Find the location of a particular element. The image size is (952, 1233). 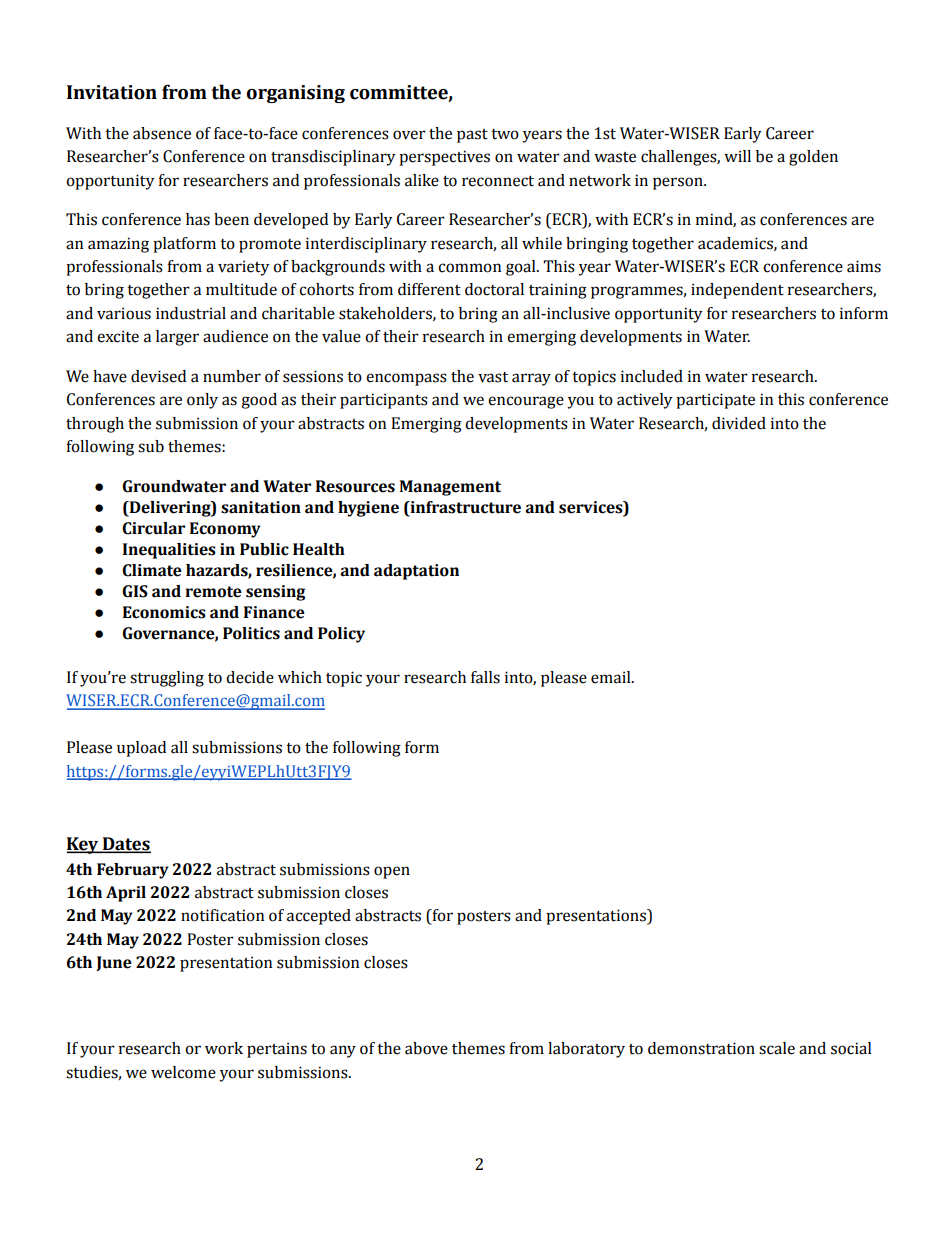

welcome is located at coordinates (183, 1072).
